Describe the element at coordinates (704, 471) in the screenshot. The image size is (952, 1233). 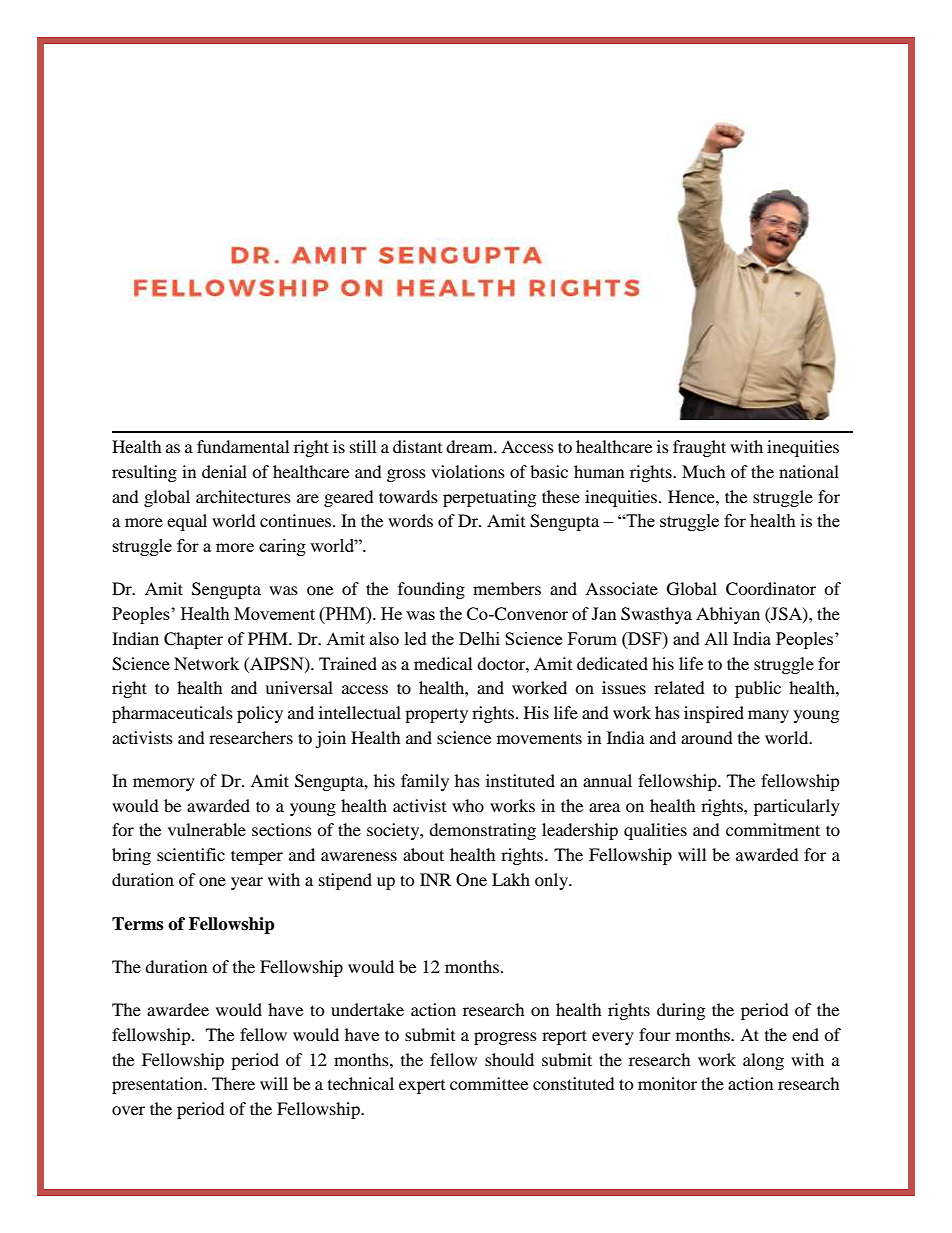
I see `Much` at that location.
